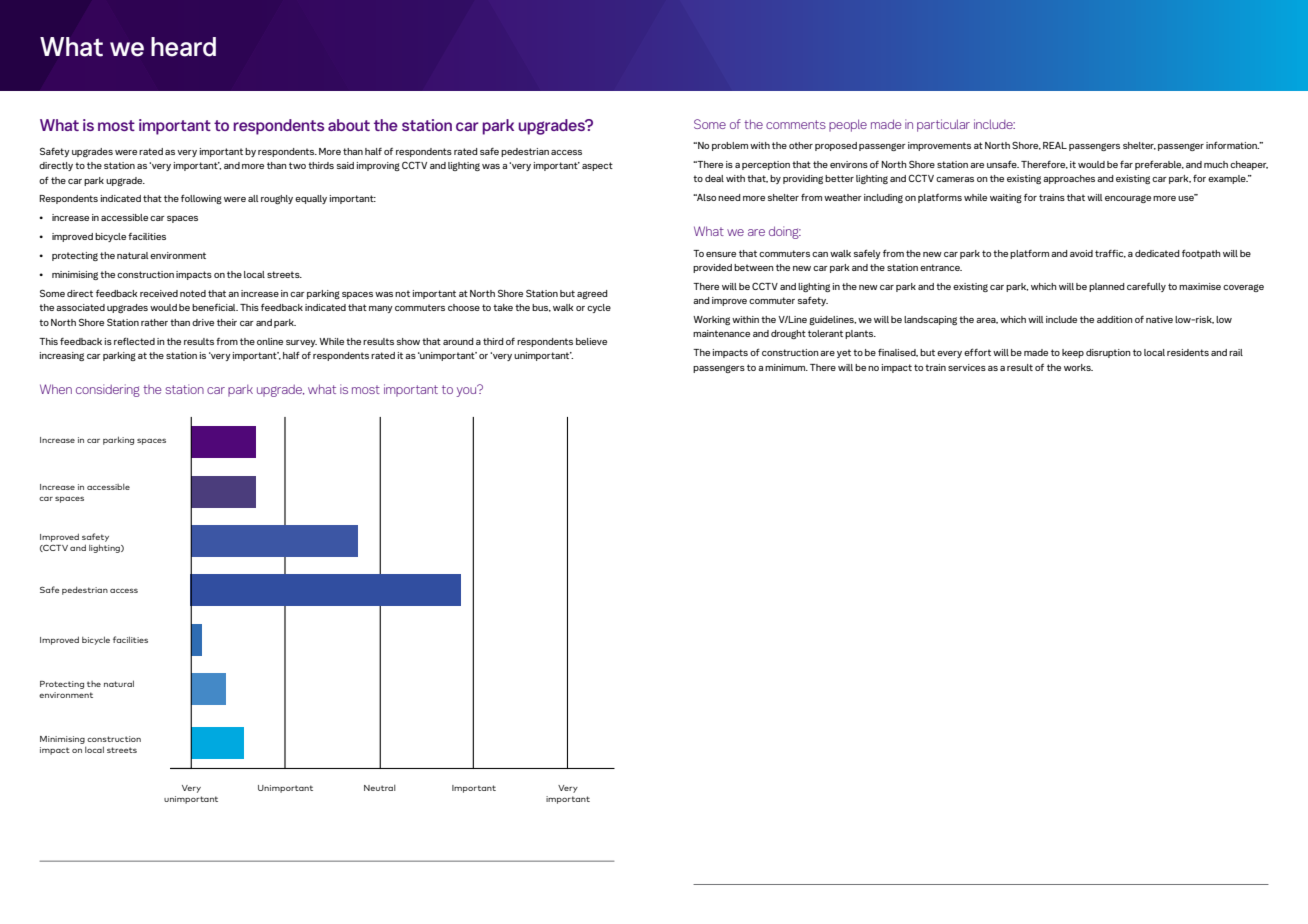 This page has height=924, width=1308. What do you see at coordinates (201, 199) in the page?
I see `following` at bounding box center [201, 199].
